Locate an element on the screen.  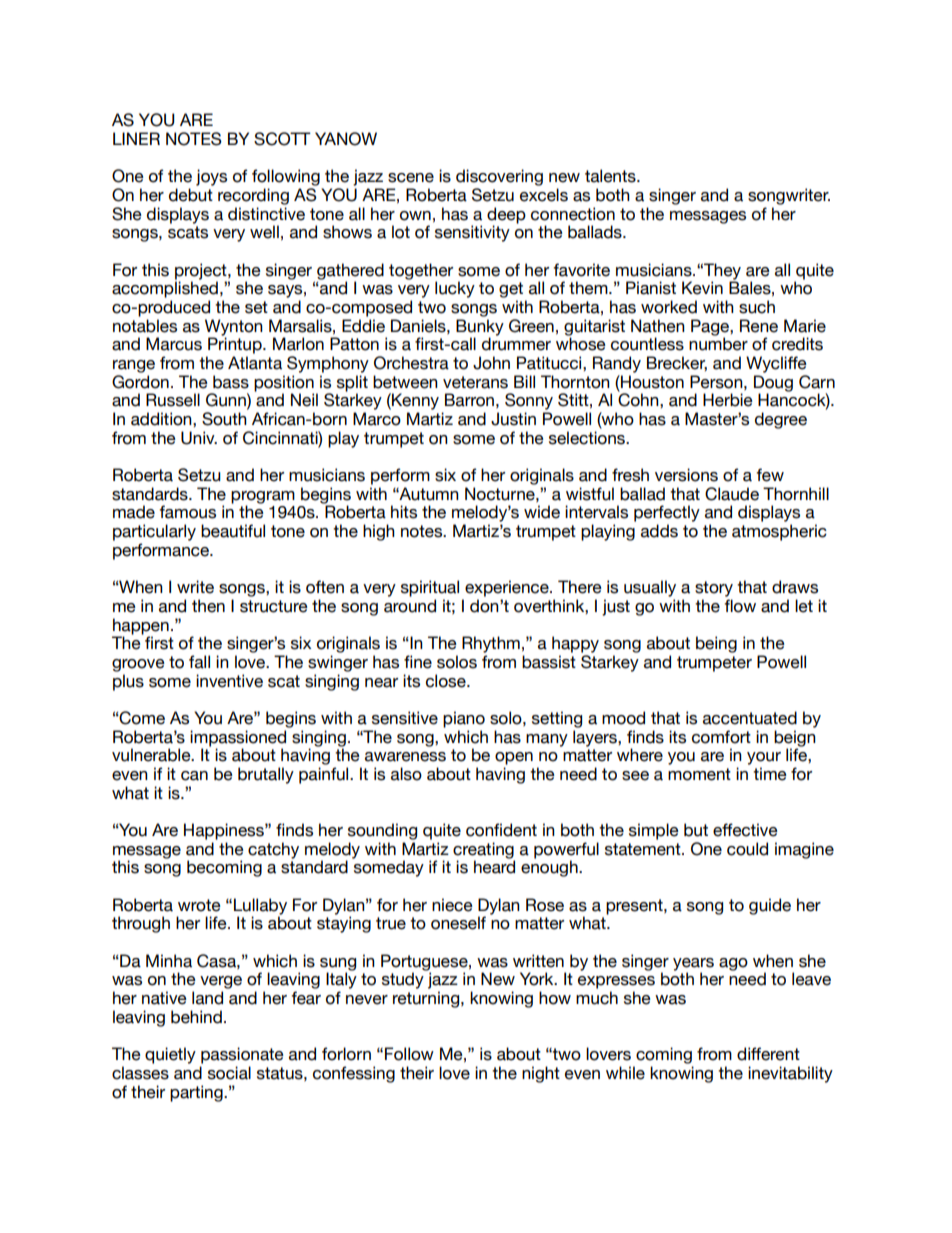
talents is located at coordinates (611, 176).
